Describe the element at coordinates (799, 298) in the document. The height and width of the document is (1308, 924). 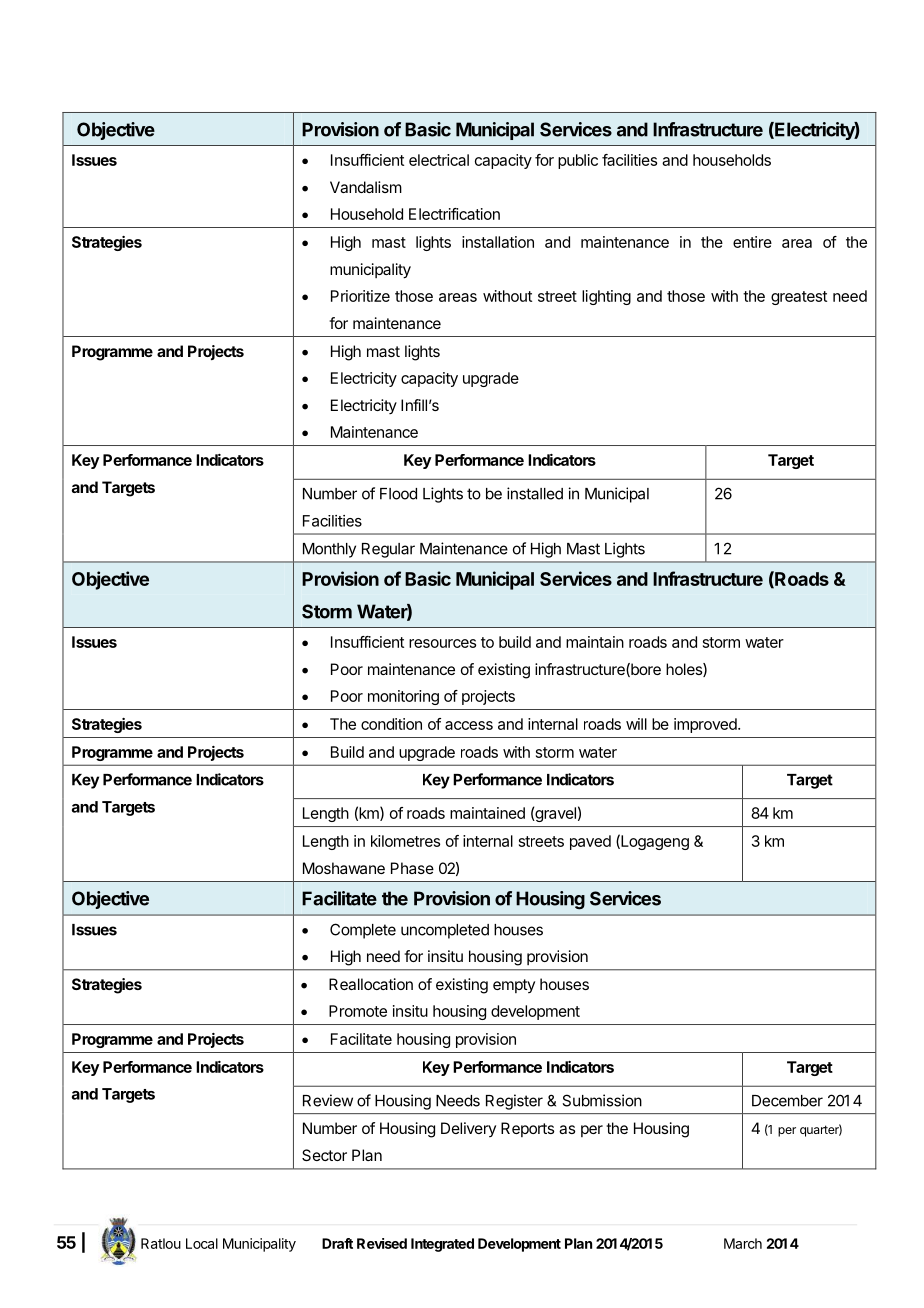
I see `greatest` at that location.
